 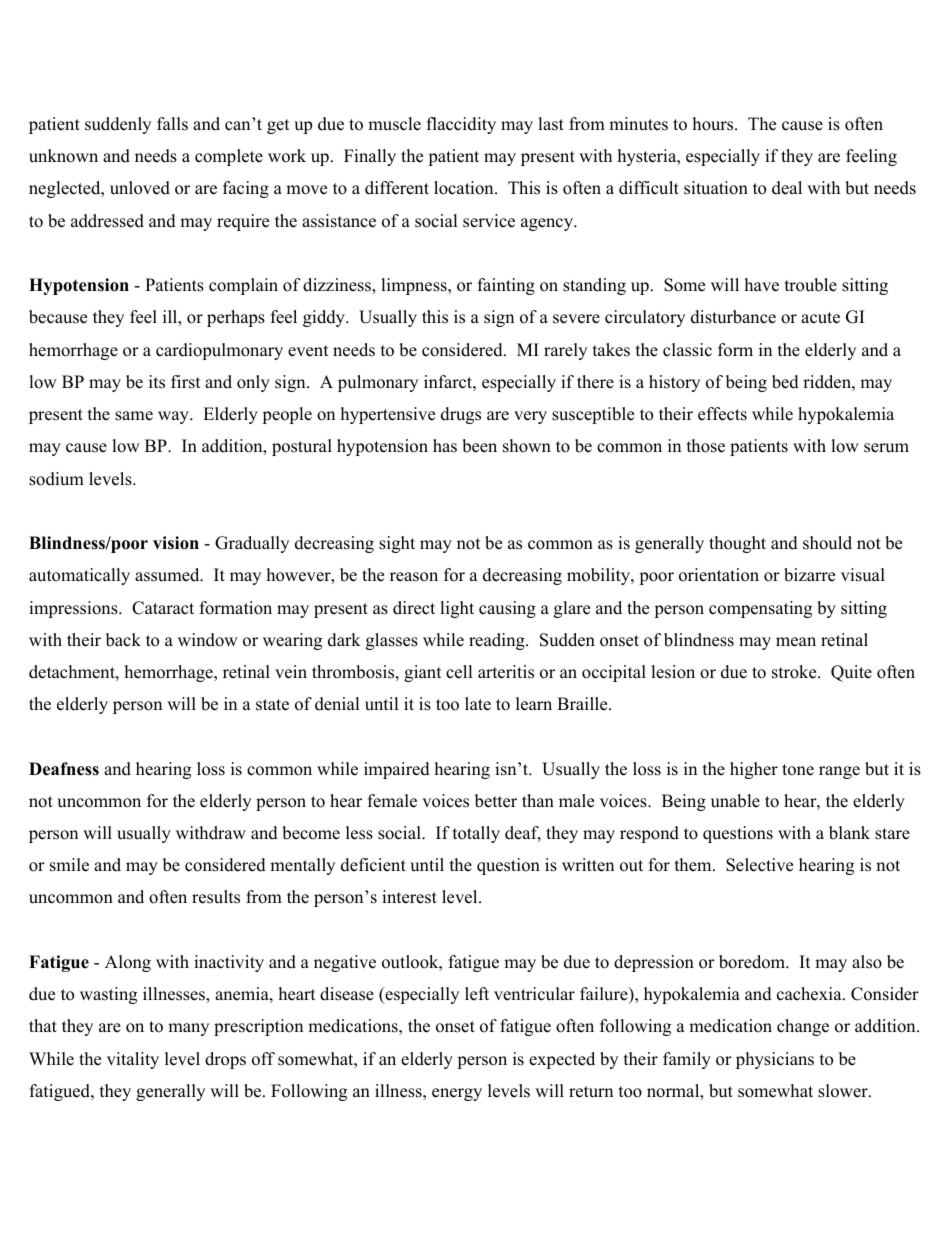 I want to click on Cataract, so click(x=163, y=608).
